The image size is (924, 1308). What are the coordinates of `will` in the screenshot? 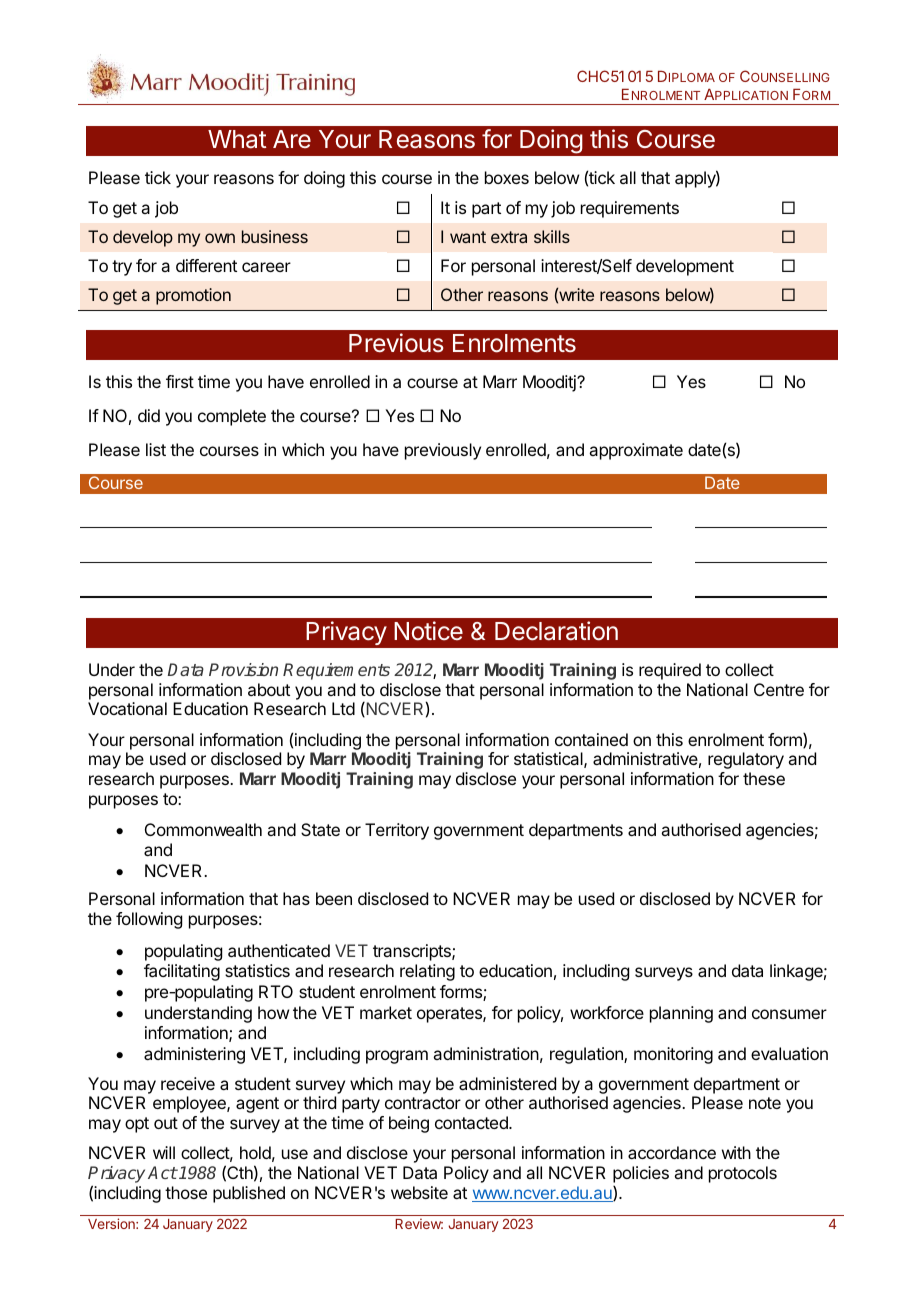 It's located at (164, 1152).
